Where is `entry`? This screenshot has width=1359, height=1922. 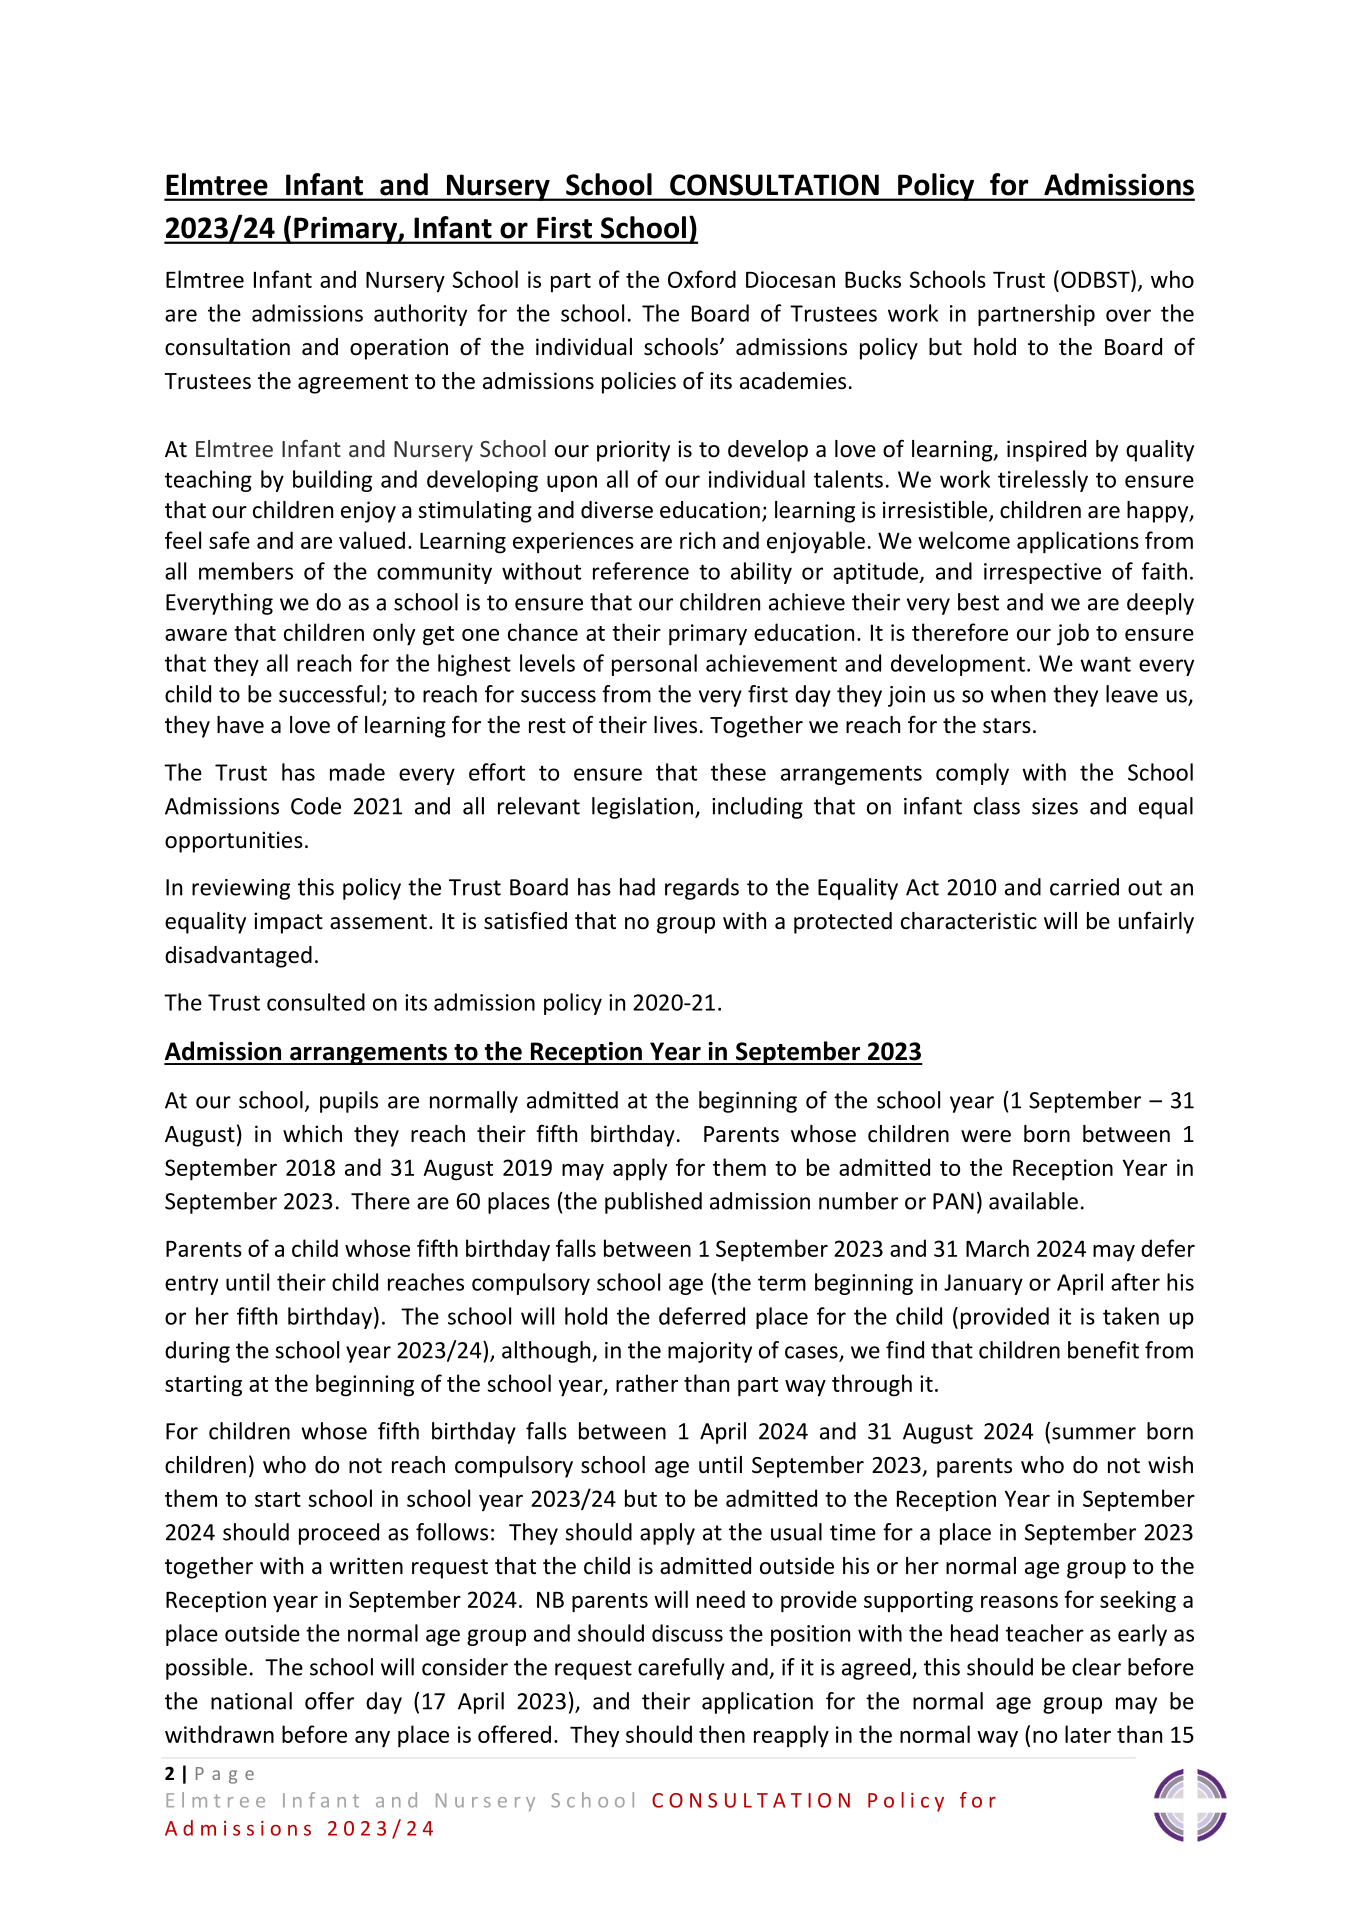 entry is located at coordinates (191, 1285).
